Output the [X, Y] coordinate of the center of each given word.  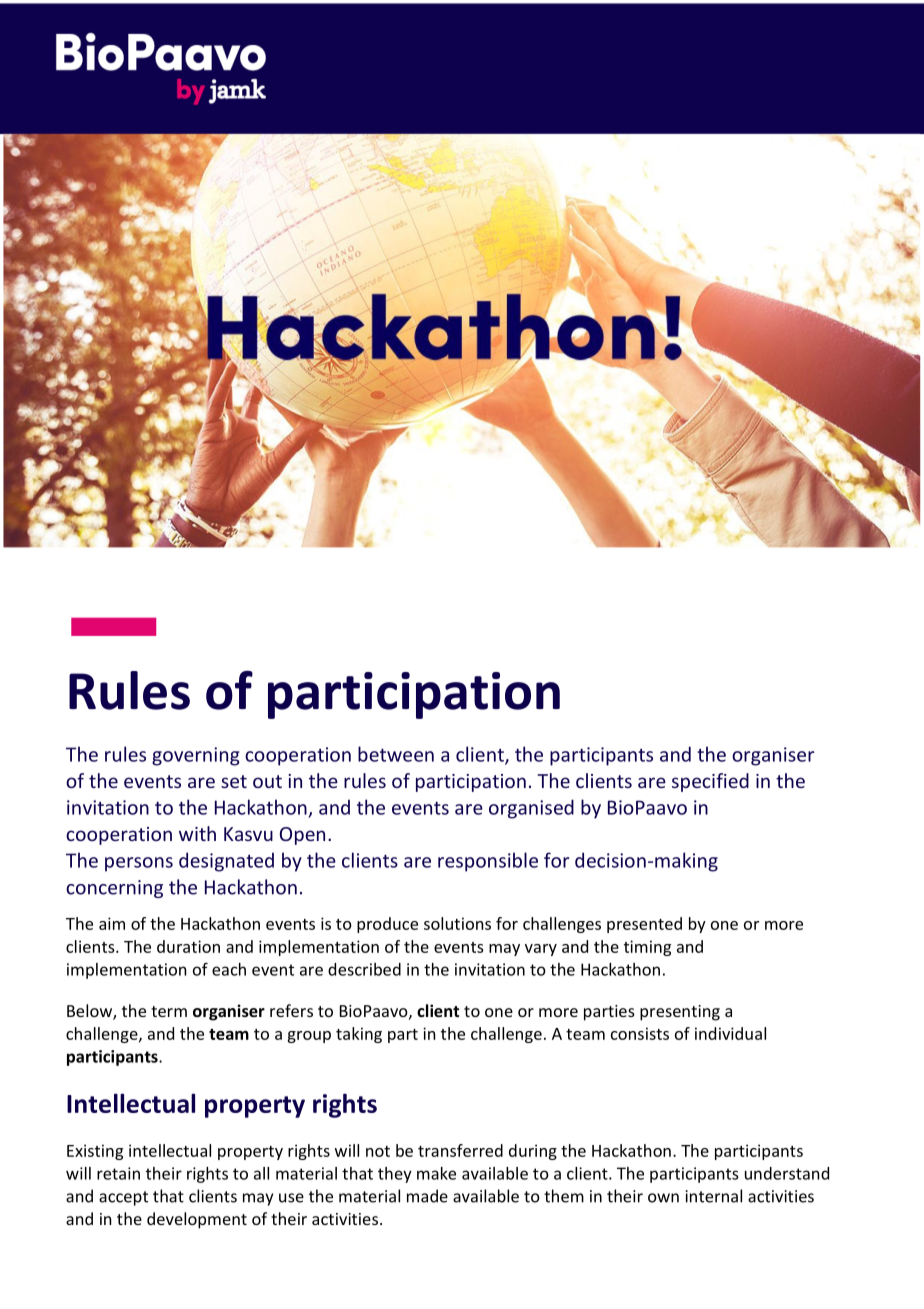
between [396, 754]
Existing [95, 1152]
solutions [457, 923]
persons [139, 864]
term [169, 1011]
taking [359, 1035]
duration [188, 946]
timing [647, 948]
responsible [488, 862]
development [197, 1220]
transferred [460, 1150]
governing [196, 756]
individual [730, 1033]
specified [710, 782]
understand [787, 1173]
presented [644, 925]
